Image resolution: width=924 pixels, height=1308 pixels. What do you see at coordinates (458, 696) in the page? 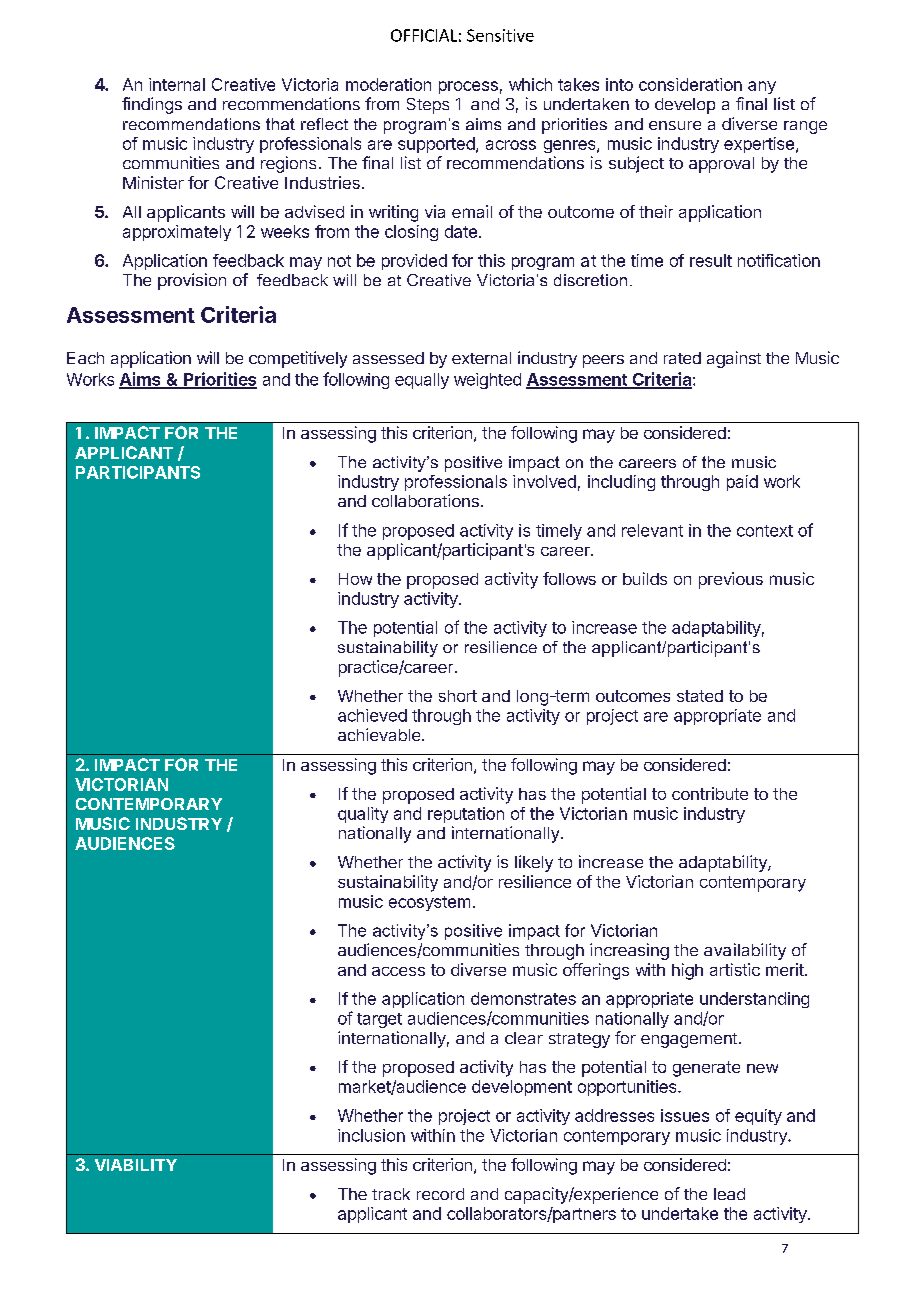
I see `short` at bounding box center [458, 696].
